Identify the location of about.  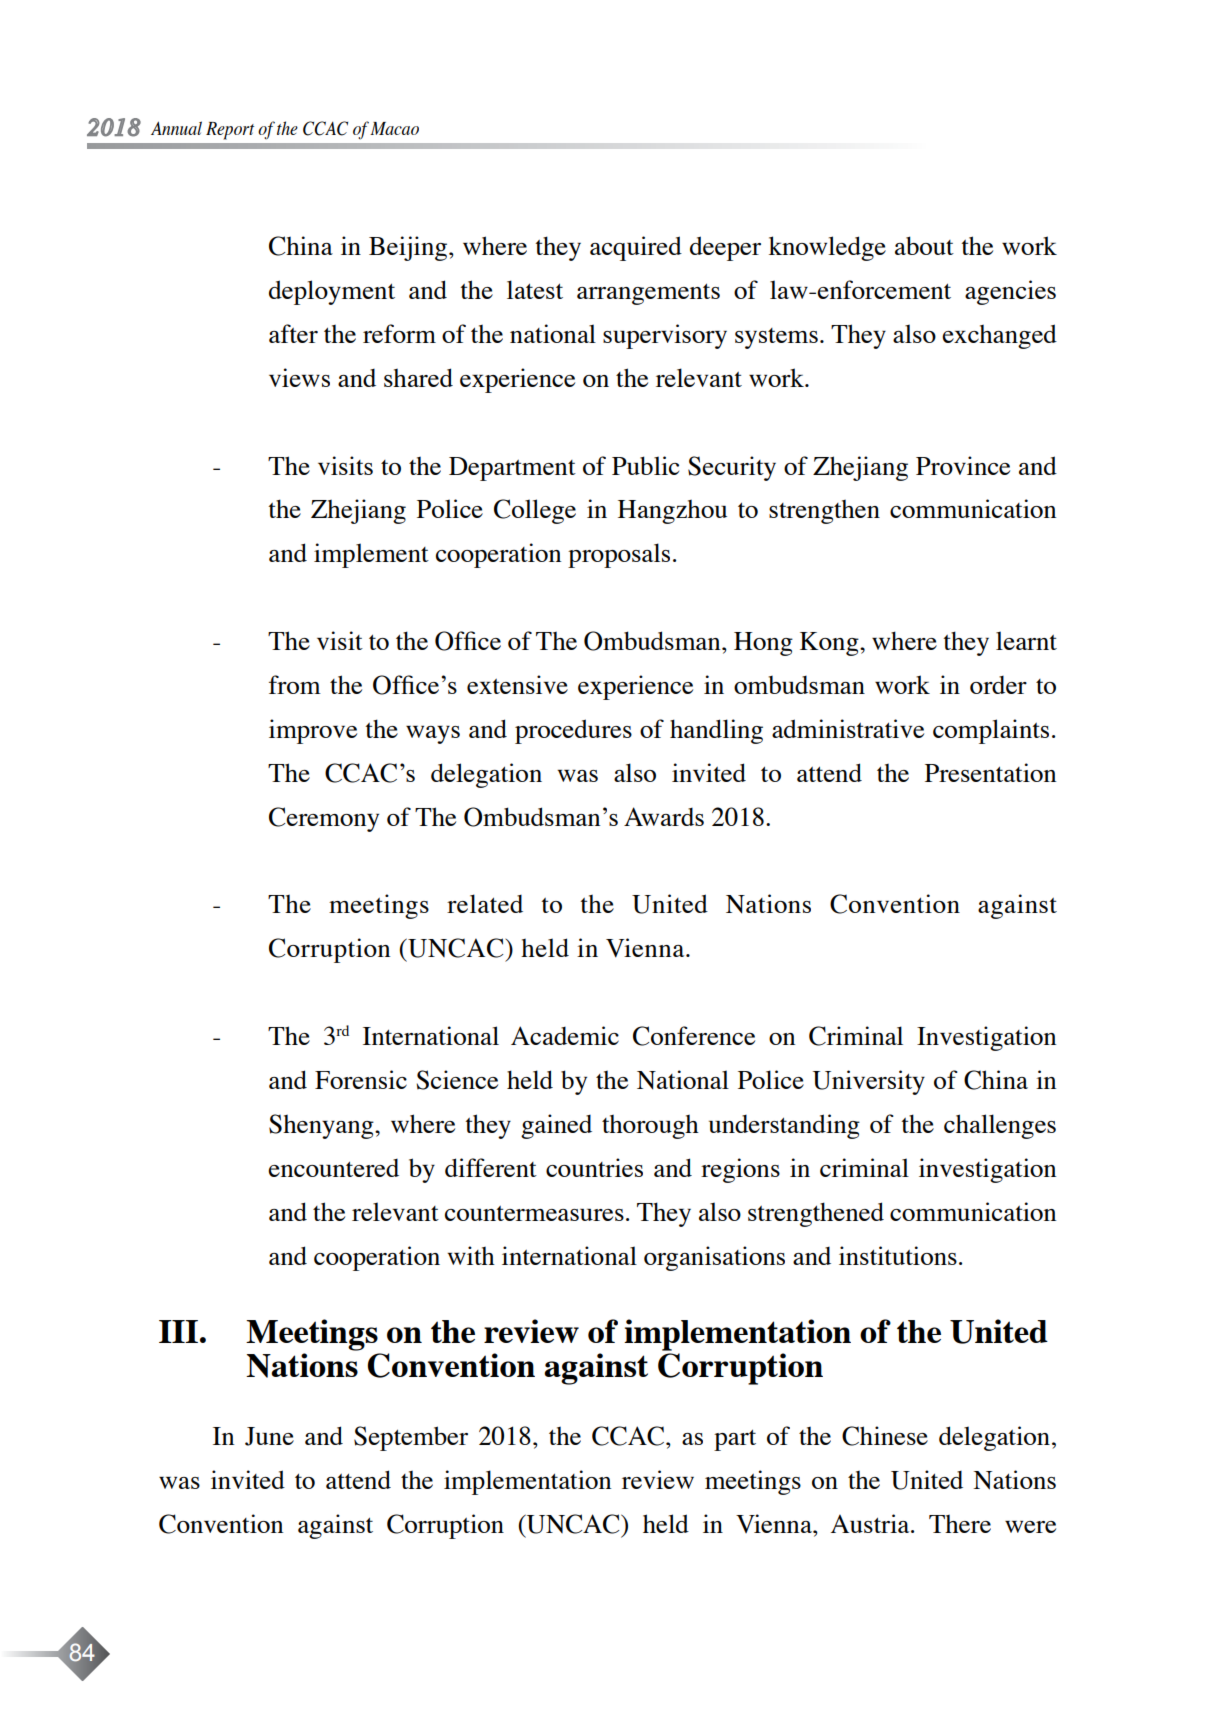
(924, 245).
